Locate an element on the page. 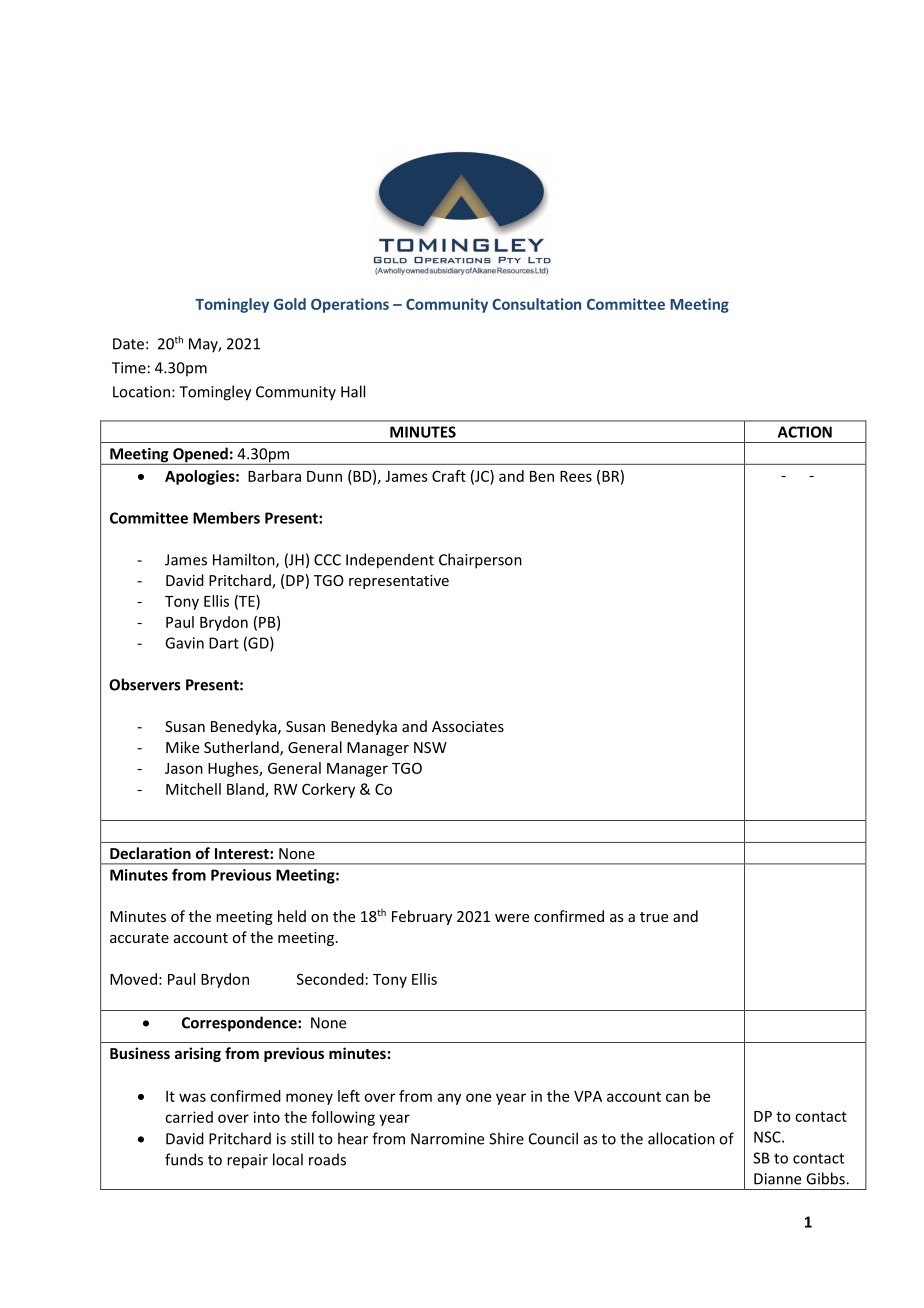 The height and width of the image is (1308, 924). can is located at coordinates (677, 1097).
